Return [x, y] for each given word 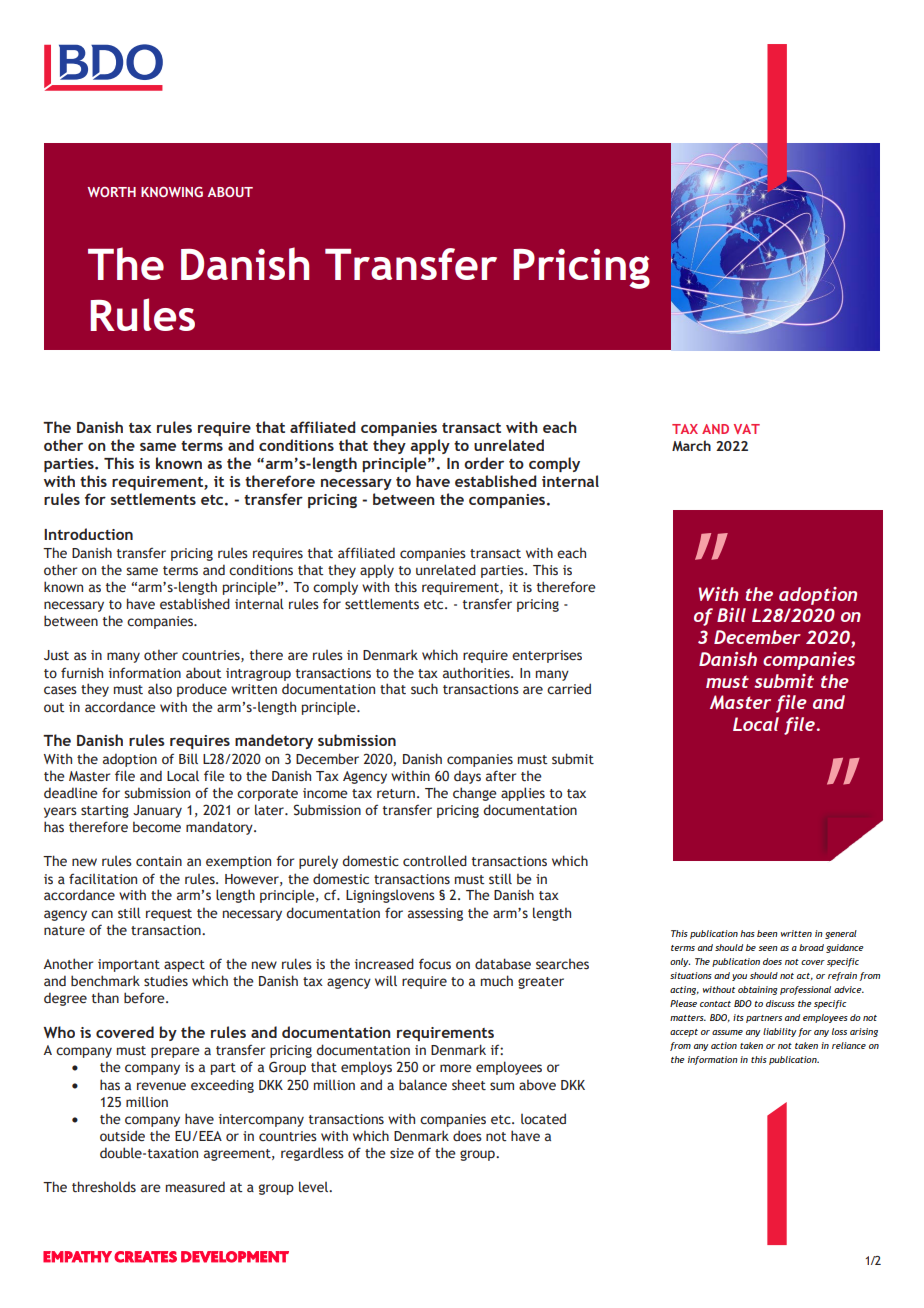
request [169, 915]
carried [569, 689]
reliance [849, 1045]
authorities [477, 673]
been [767, 933]
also [160, 689]
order [484, 463]
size [402, 1153]
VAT [747, 429]
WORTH [111, 192]
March [691, 445]
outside [122, 1136]
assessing [435, 914]
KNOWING [172, 191]
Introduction [88, 534]
